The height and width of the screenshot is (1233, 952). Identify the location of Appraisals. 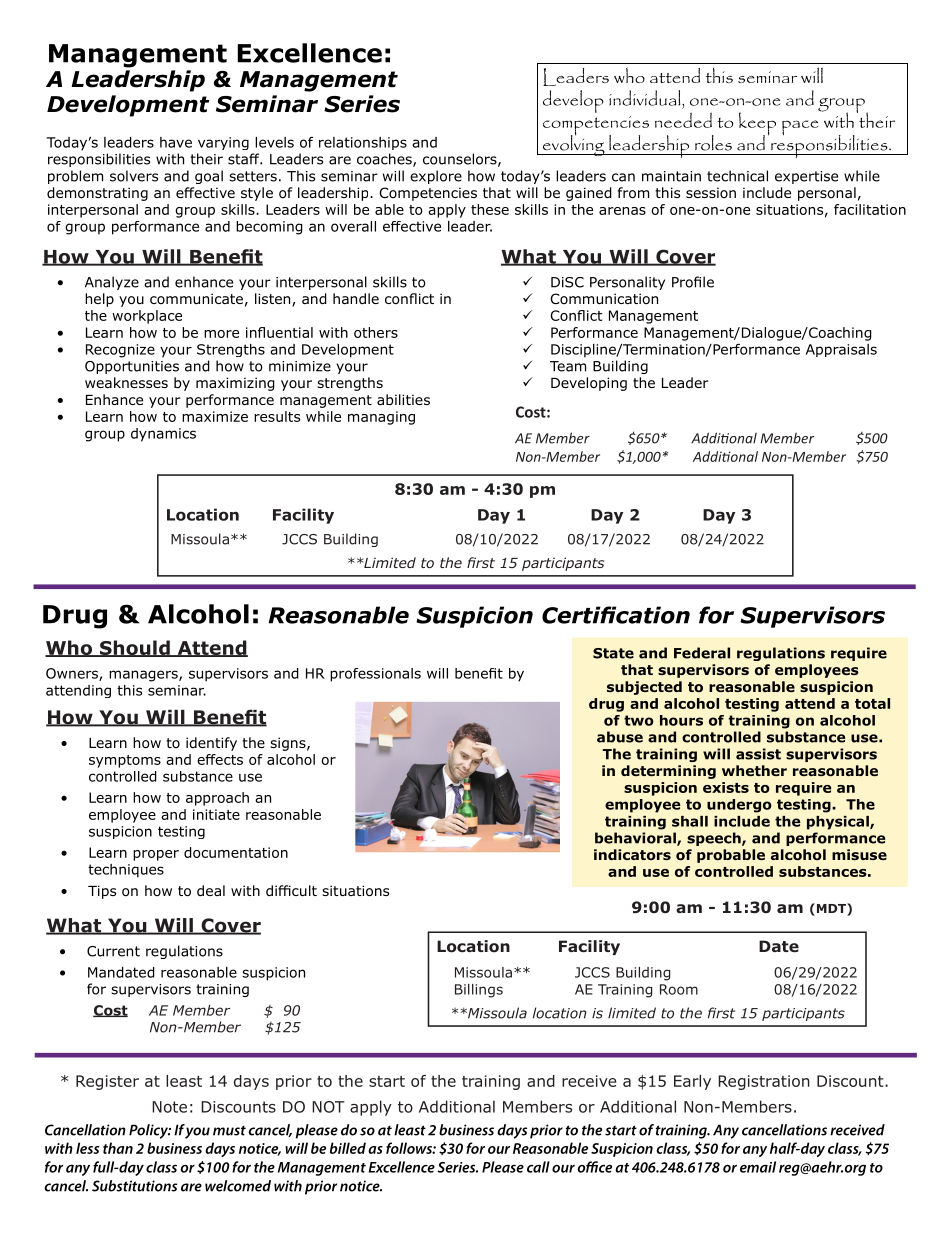
(841, 350).
